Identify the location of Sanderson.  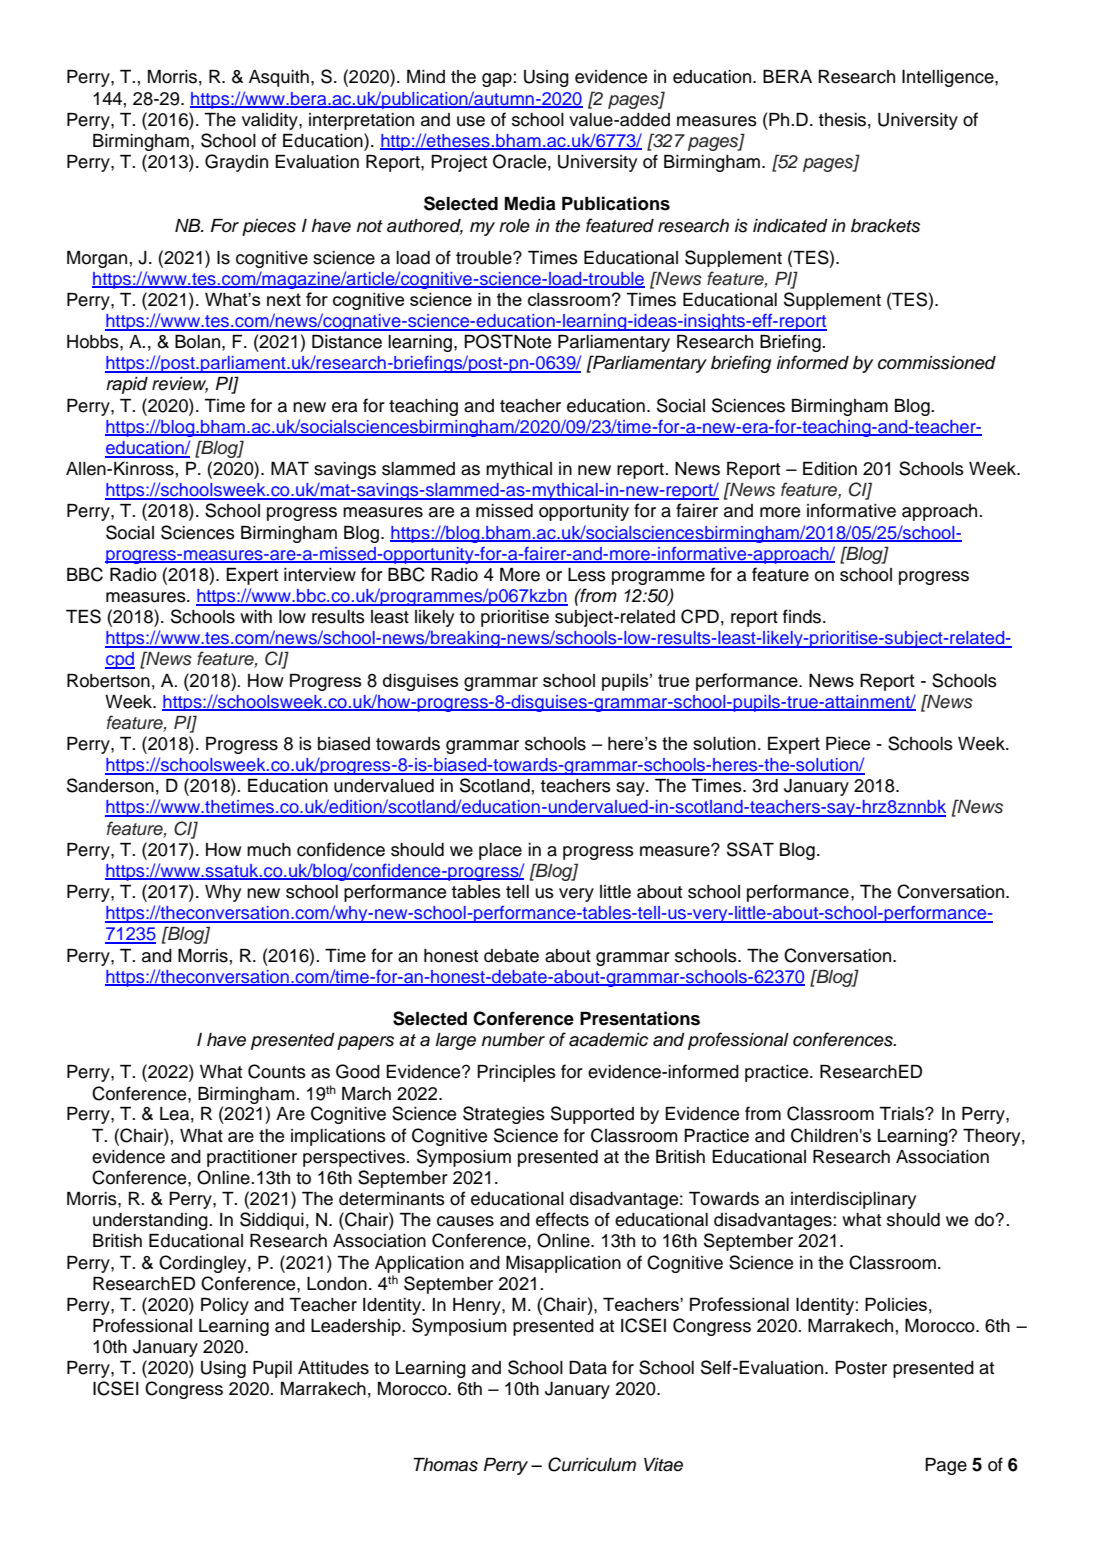
(110, 785).
